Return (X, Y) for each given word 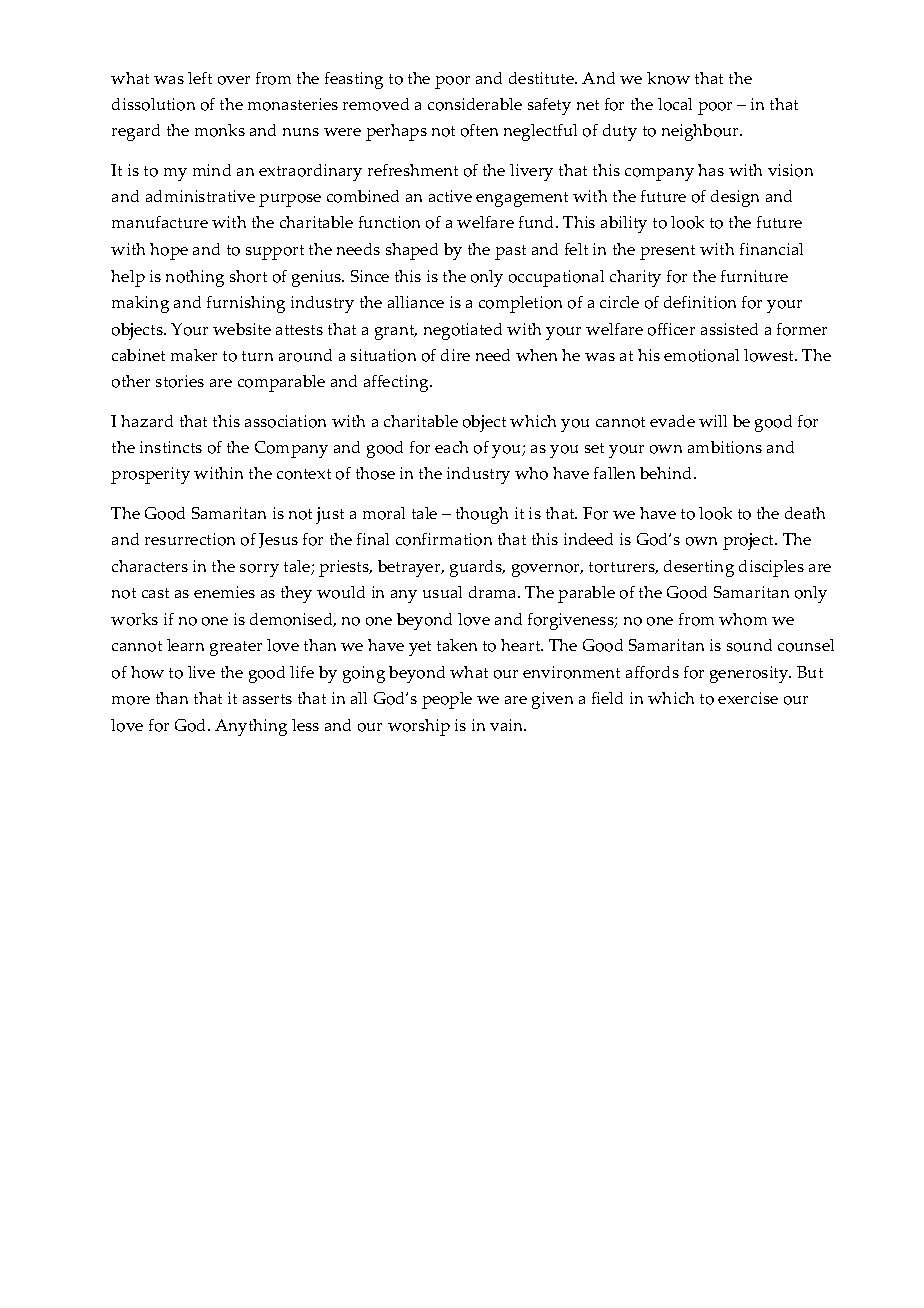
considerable (475, 104)
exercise (748, 698)
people (447, 700)
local (675, 104)
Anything (251, 727)
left (200, 78)
